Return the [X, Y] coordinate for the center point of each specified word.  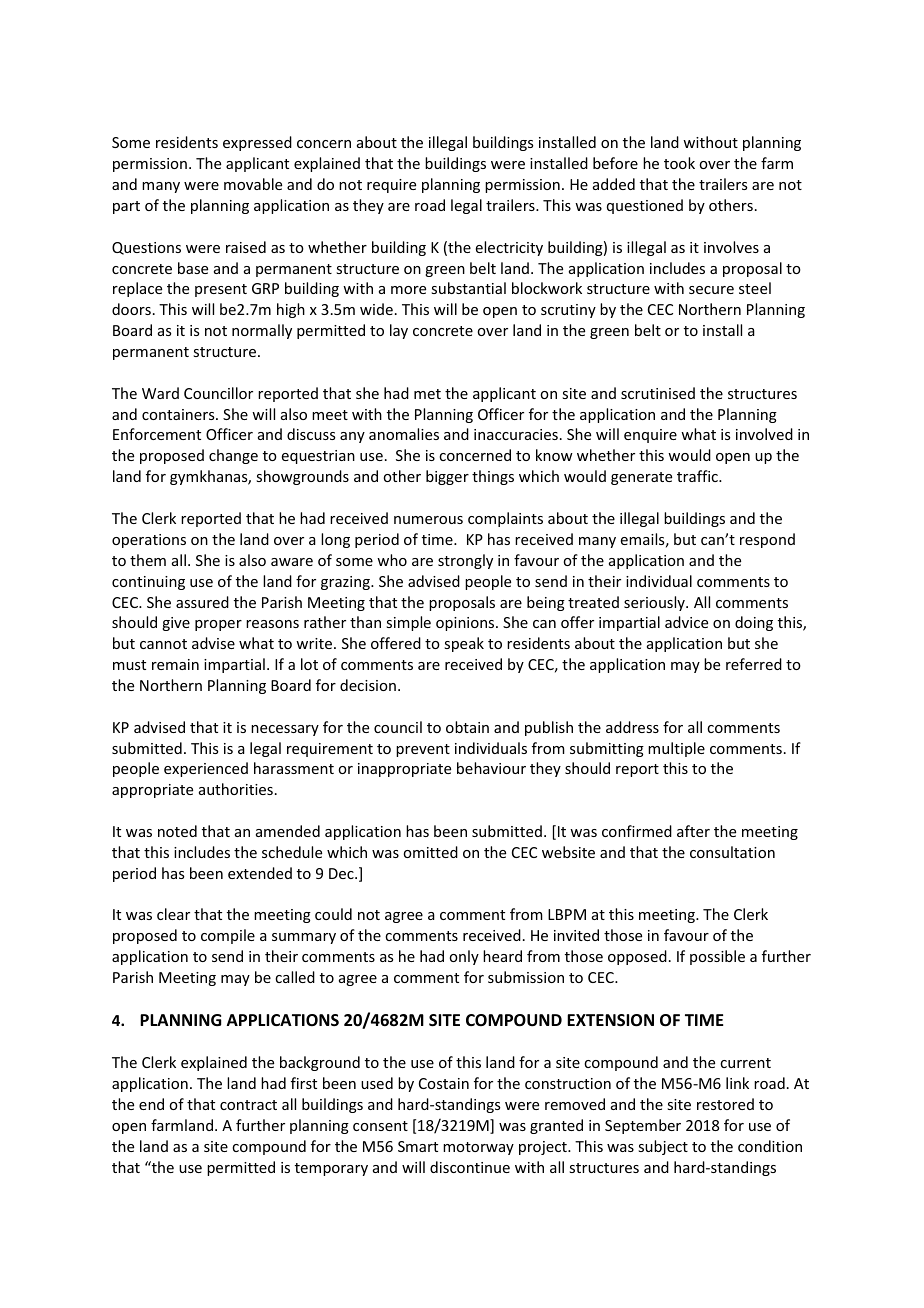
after [693, 831]
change [233, 456]
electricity [509, 248]
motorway [478, 1148]
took [679, 163]
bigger [447, 477]
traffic [698, 476]
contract [248, 1105]
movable [253, 184]
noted [177, 831]
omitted [430, 852]
